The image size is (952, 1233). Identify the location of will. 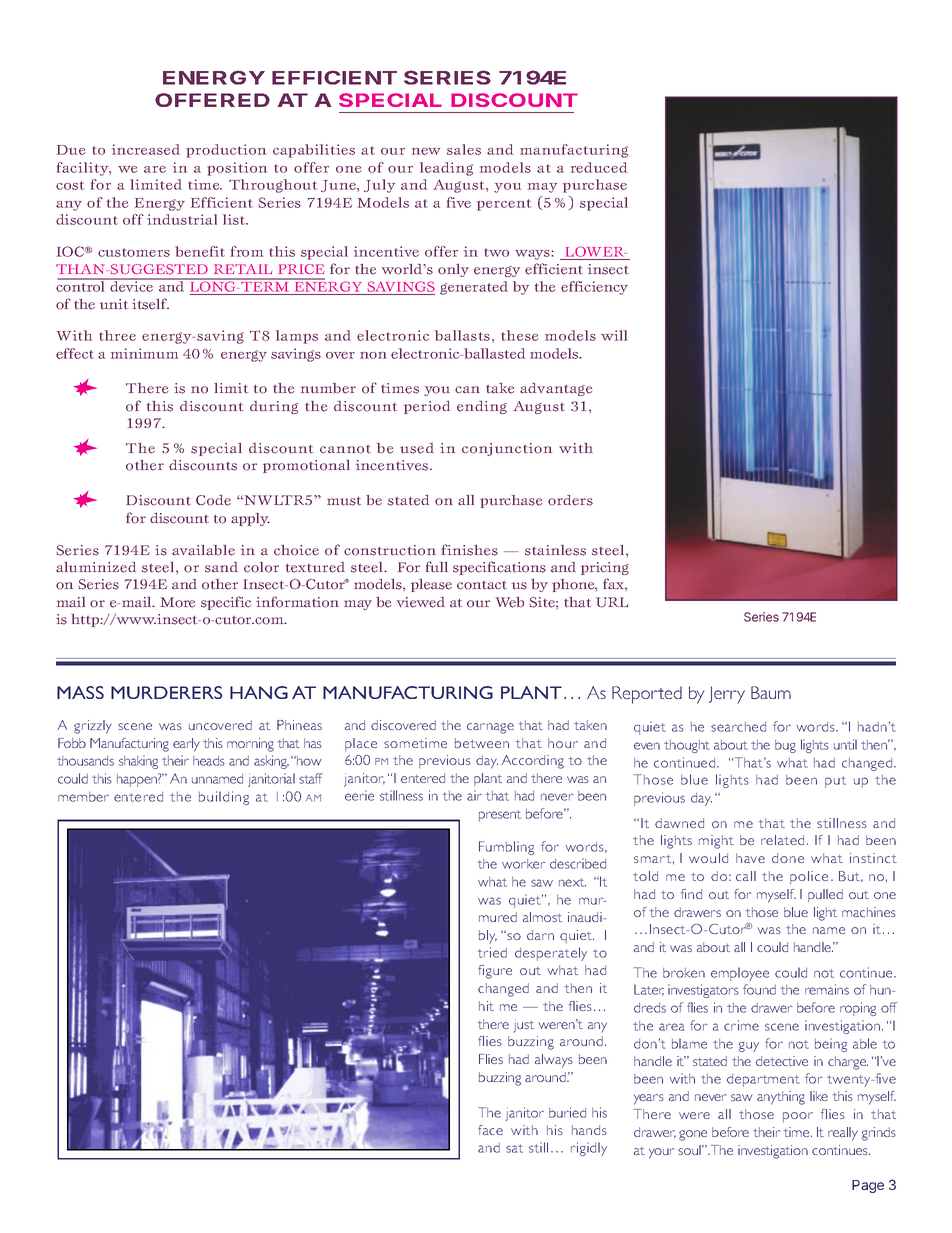
(614, 335).
